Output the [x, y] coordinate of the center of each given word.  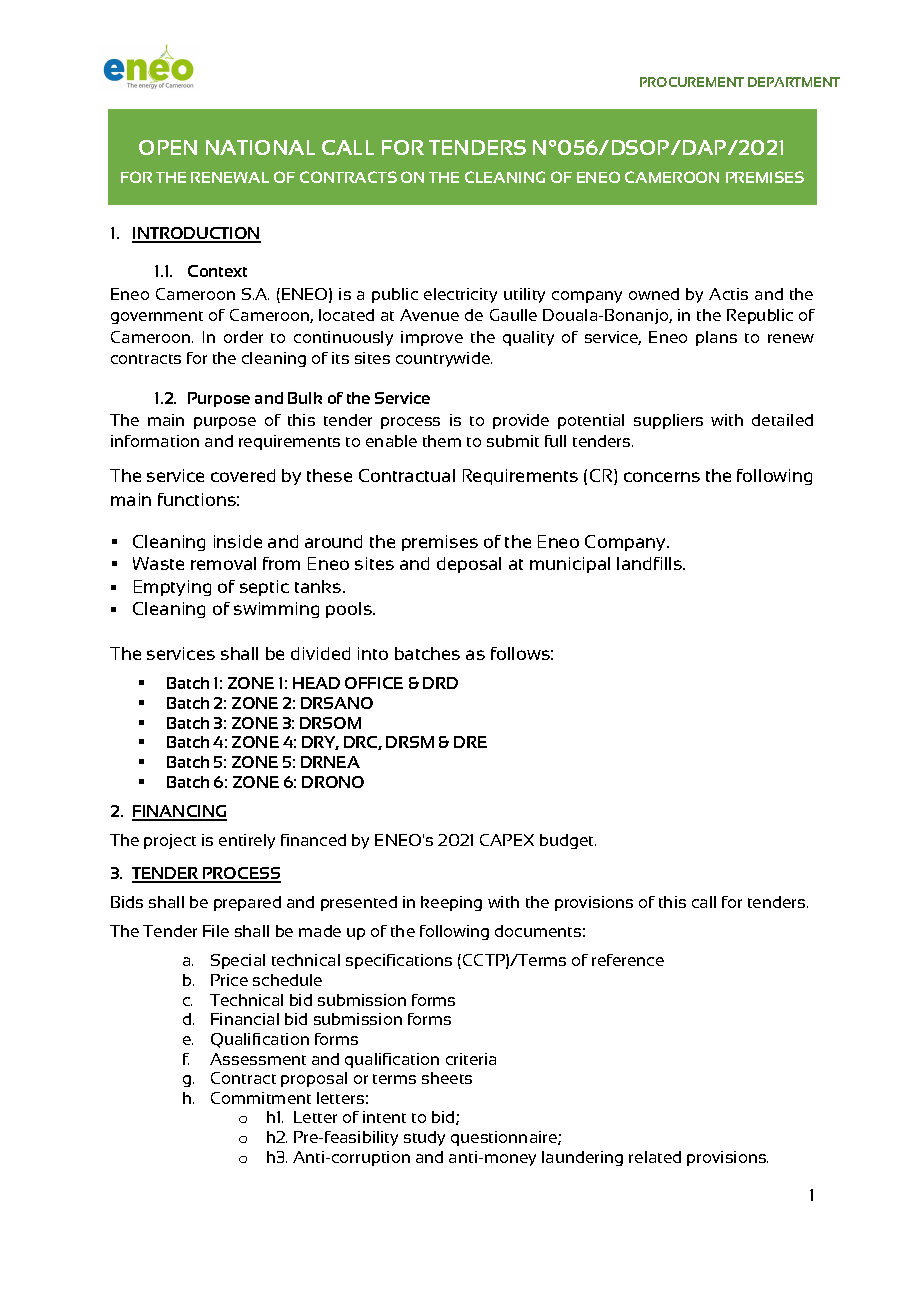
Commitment [261, 1098]
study [424, 1138]
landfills [650, 563]
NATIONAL [260, 147]
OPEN [168, 147]
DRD [440, 683]
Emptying [172, 588]
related [655, 1157]
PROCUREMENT [692, 82]
